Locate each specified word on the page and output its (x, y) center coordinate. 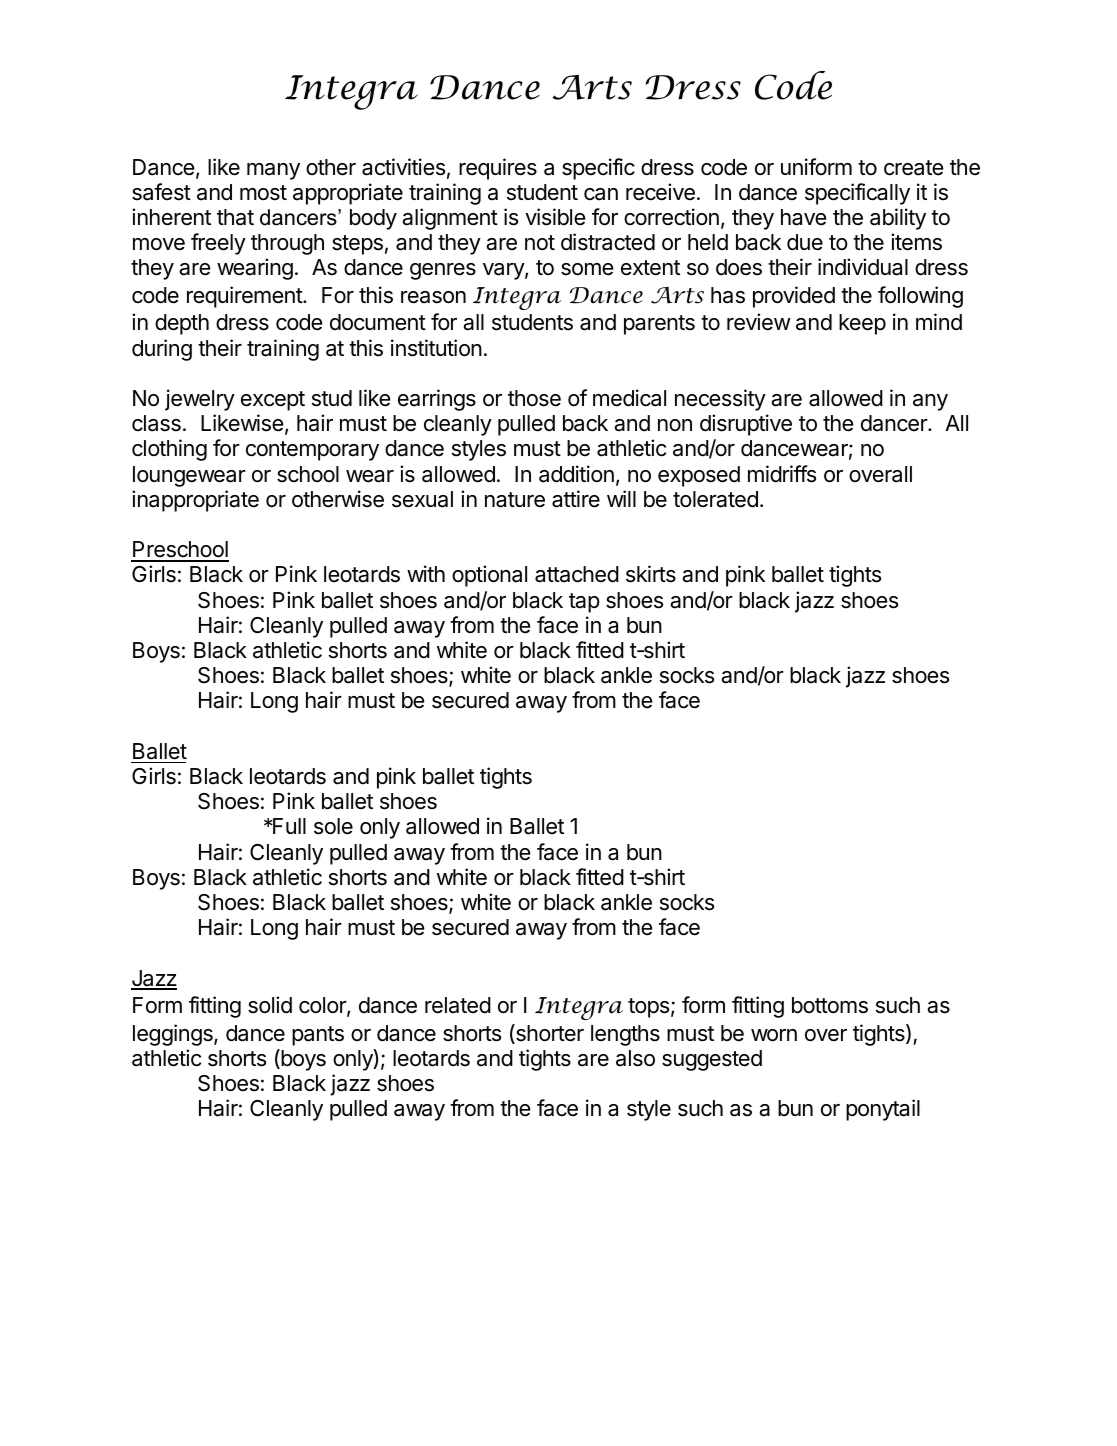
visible (555, 217)
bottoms (830, 1005)
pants (318, 1036)
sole (333, 826)
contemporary (312, 451)
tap (584, 603)
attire (576, 499)
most (263, 193)
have (803, 217)
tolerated (715, 499)
